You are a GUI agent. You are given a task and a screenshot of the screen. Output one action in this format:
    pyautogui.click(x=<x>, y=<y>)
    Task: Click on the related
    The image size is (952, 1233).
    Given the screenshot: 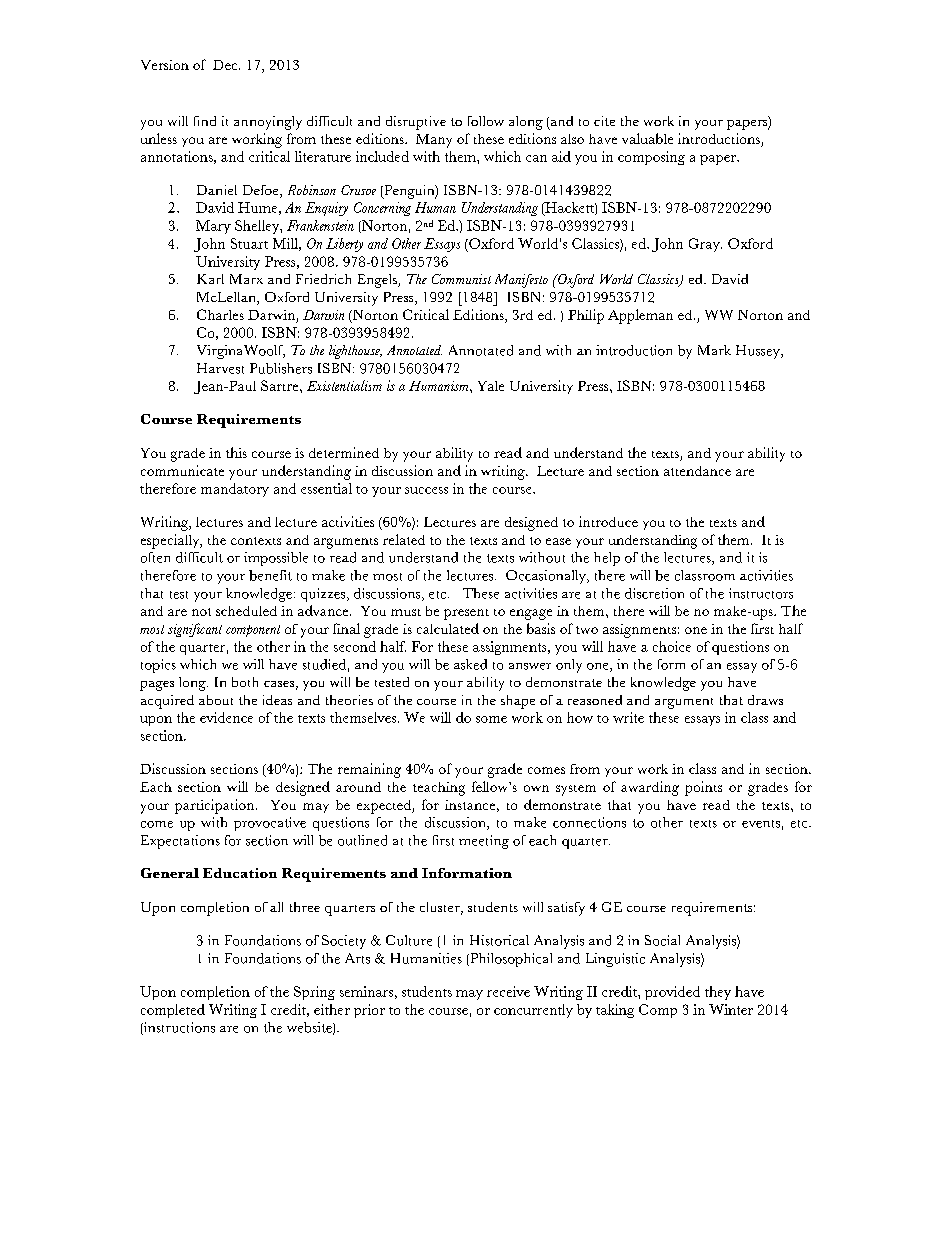 What is the action you would take?
    pyautogui.click(x=404, y=539)
